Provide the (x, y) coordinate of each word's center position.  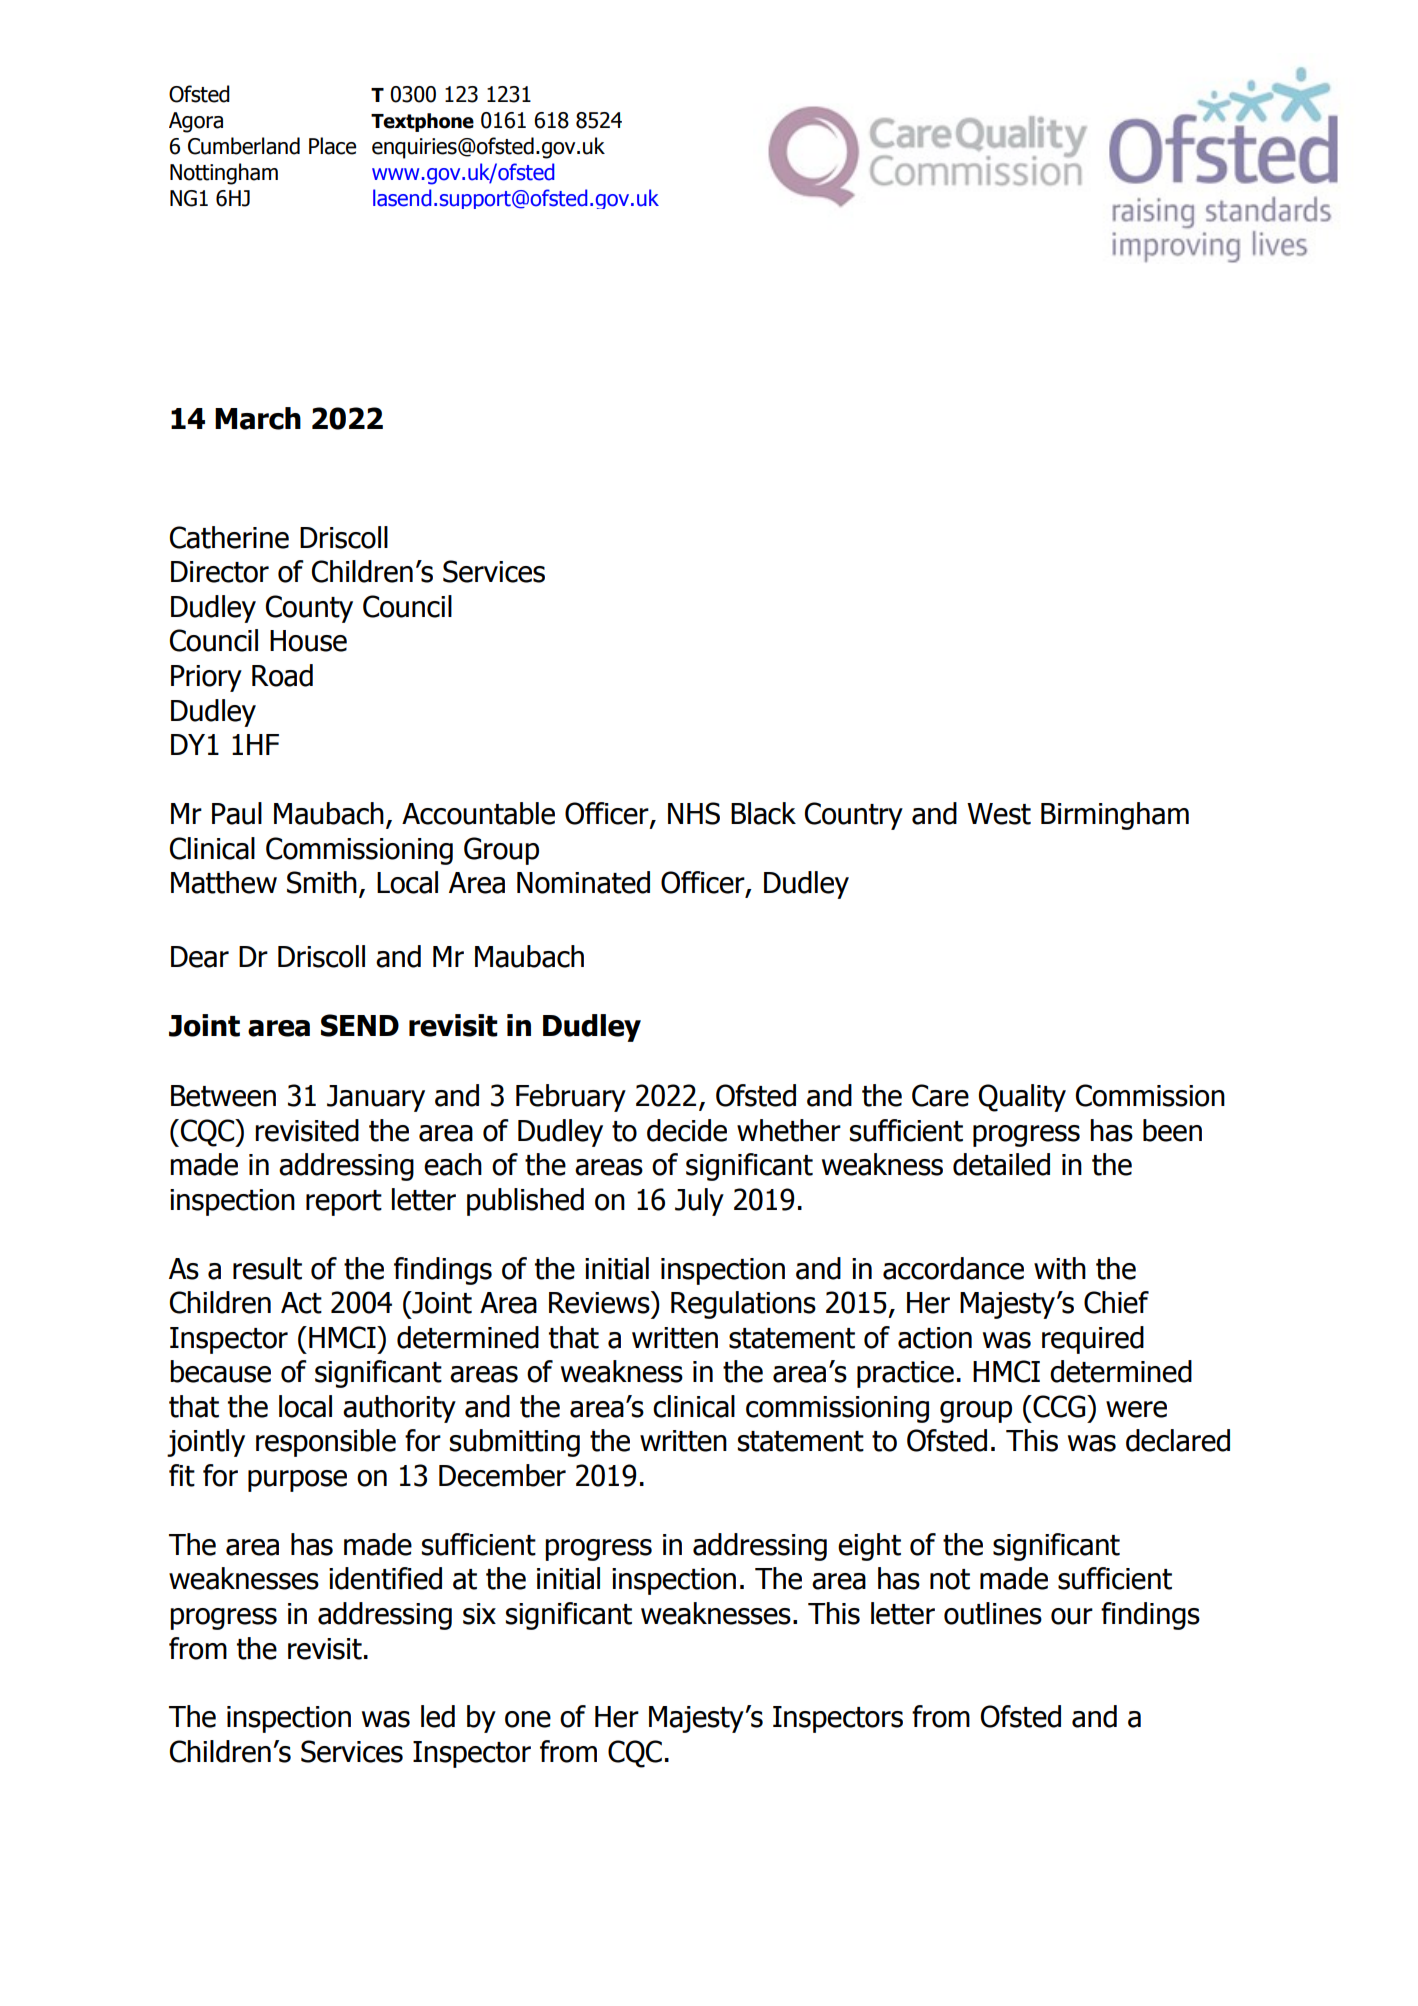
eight (869, 1547)
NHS (694, 813)
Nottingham (224, 174)
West (999, 814)
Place (332, 146)
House (308, 641)
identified (385, 1578)
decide (687, 1130)
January (376, 1098)
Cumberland (244, 146)
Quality (1022, 1098)
